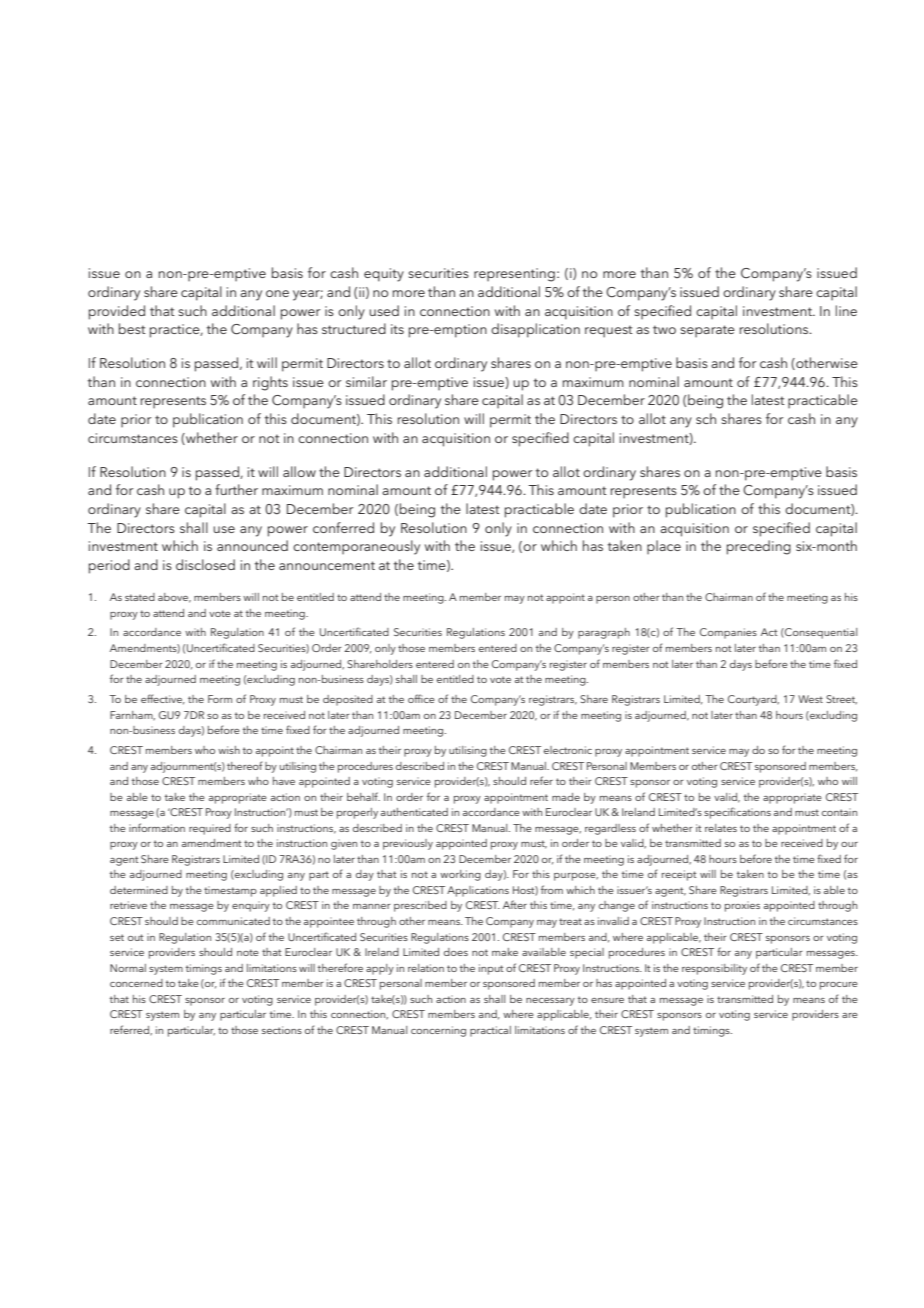 This page has height=1308, width=924. I want to click on separate, so click(707, 331).
